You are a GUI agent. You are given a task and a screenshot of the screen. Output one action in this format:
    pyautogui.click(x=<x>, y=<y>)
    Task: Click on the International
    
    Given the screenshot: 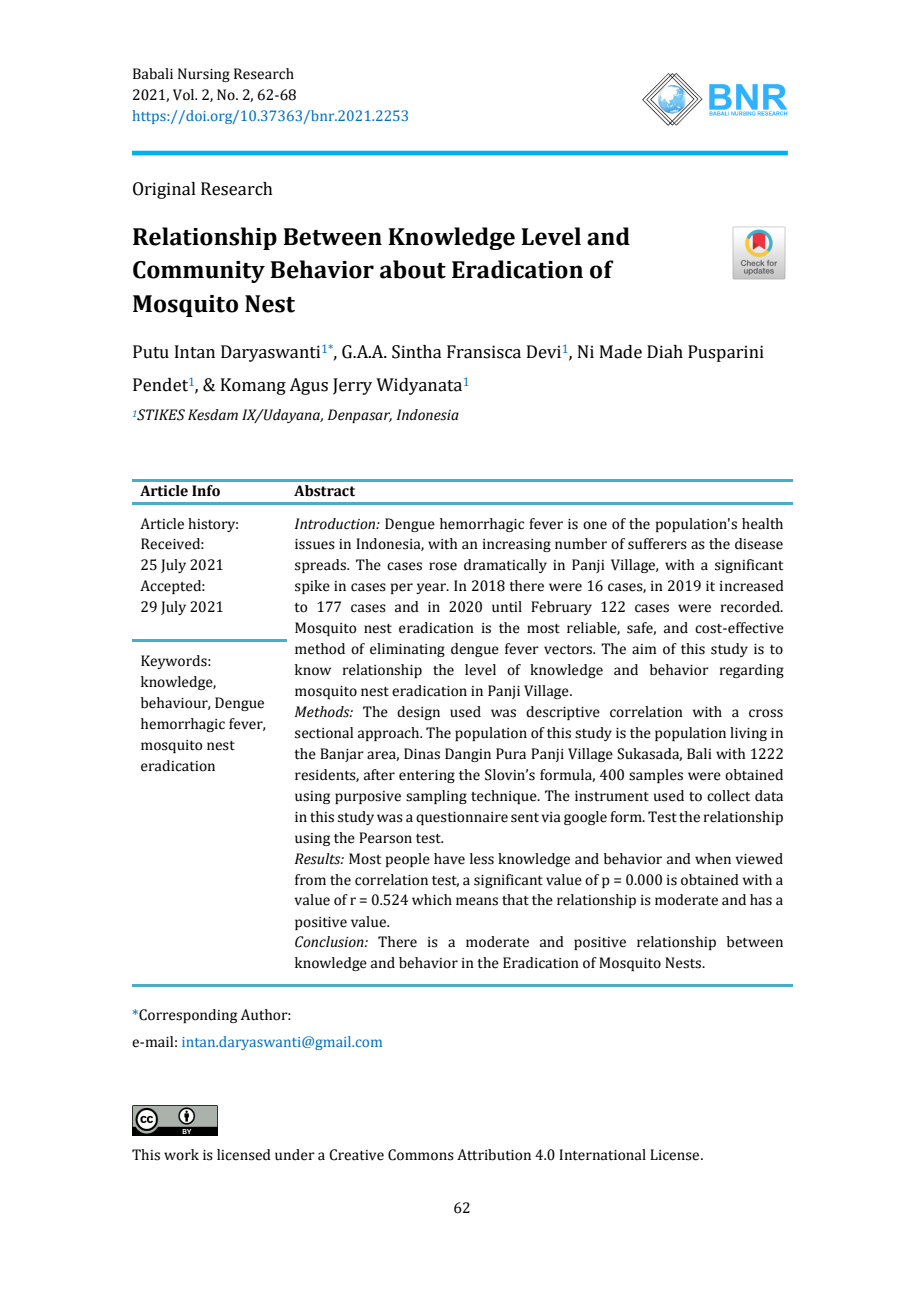 What is the action you would take?
    pyautogui.click(x=602, y=1155)
